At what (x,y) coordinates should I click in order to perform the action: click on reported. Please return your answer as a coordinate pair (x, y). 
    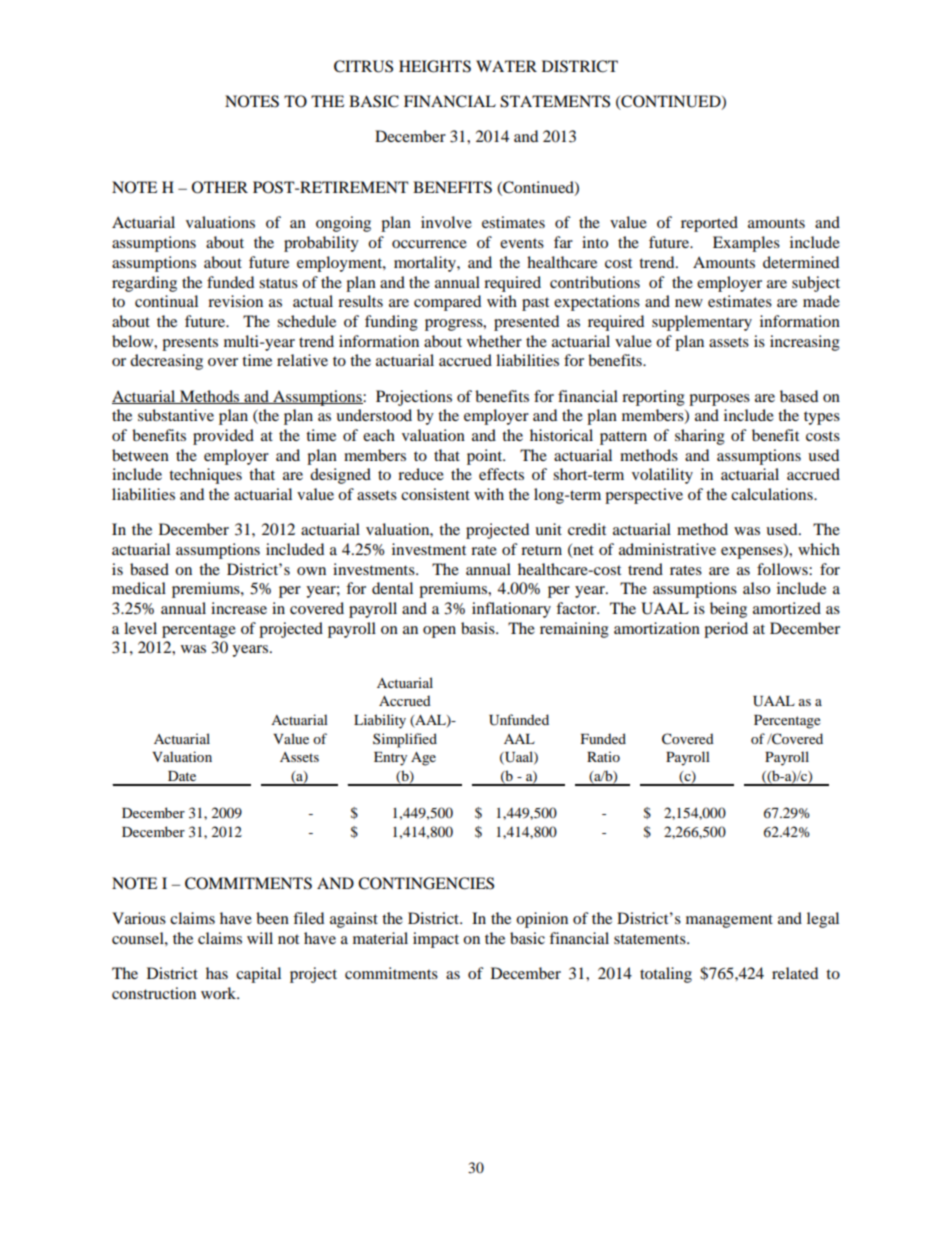
    Looking at the image, I should click on (709, 224).
